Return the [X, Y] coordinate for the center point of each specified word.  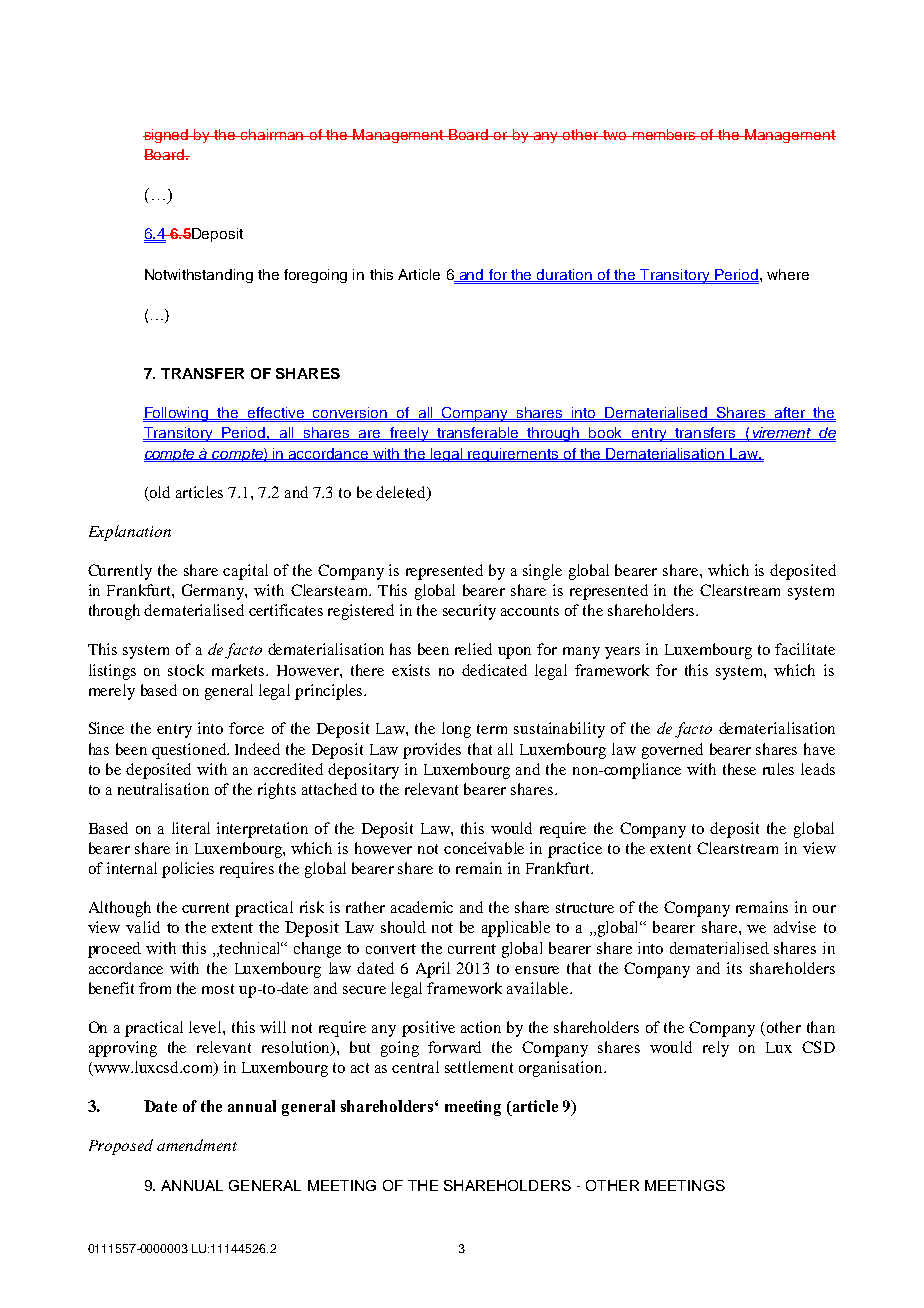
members [664, 134]
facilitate [805, 649]
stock [186, 670]
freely [409, 434]
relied [473, 649]
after [790, 413]
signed [167, 136]
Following [177, 414]
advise [795, 927]
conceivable [484, 848]
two [615, 135]
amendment [197, 1145]
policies [188, 870]
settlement [479, 1067]
